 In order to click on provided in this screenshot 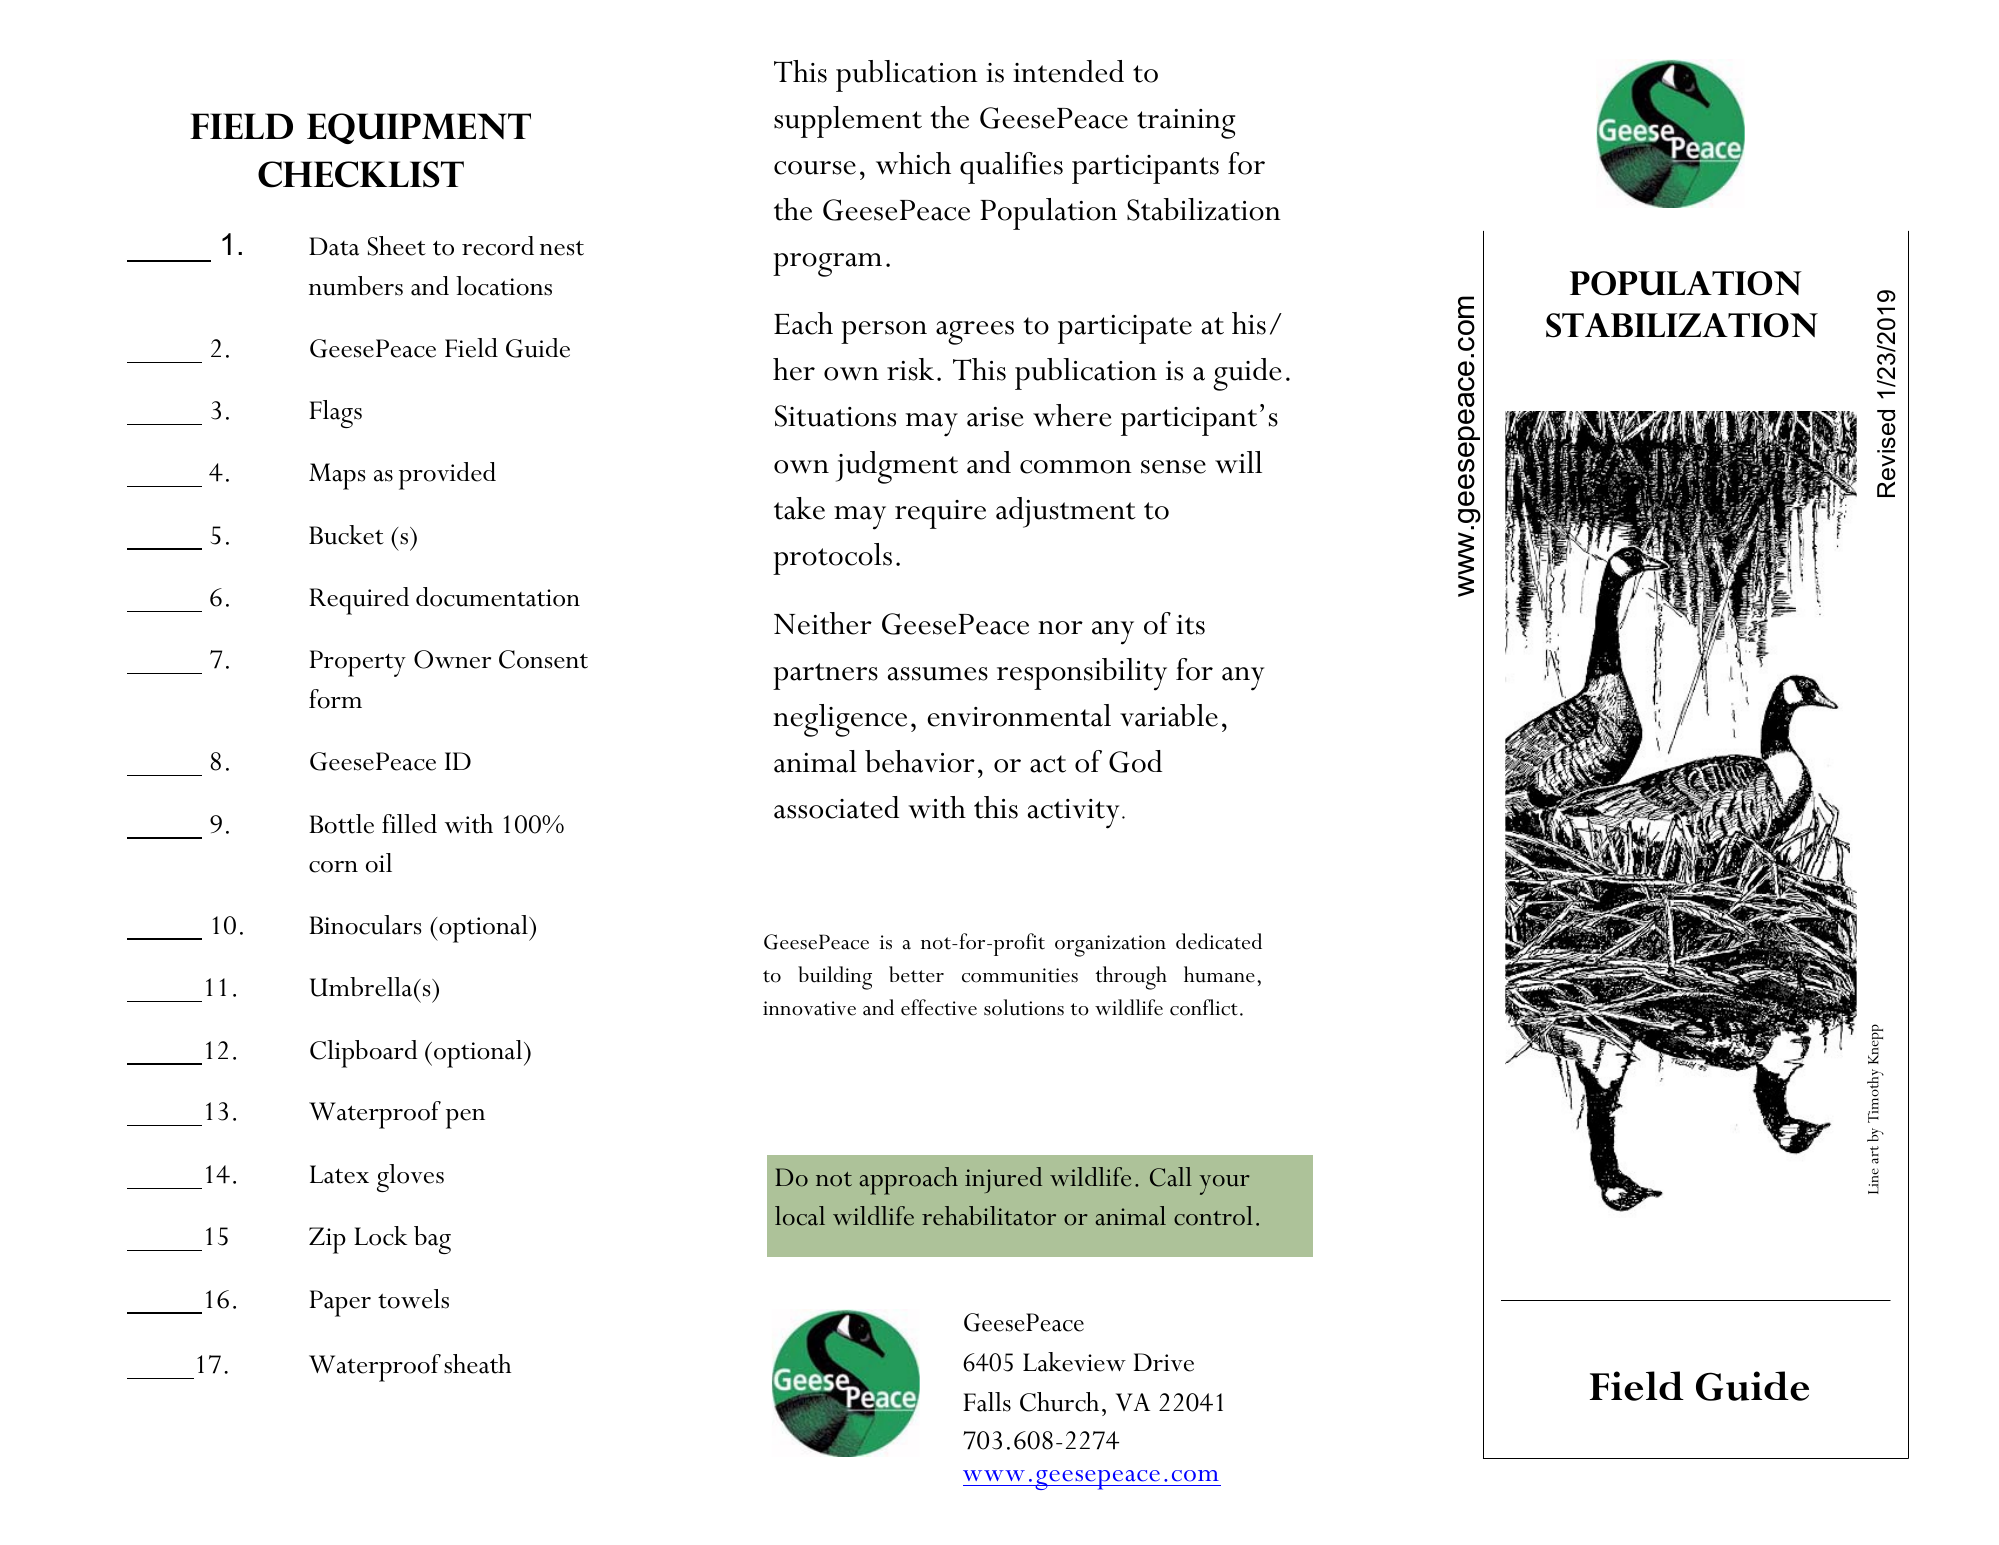, I will do `click(447, 476)`.
